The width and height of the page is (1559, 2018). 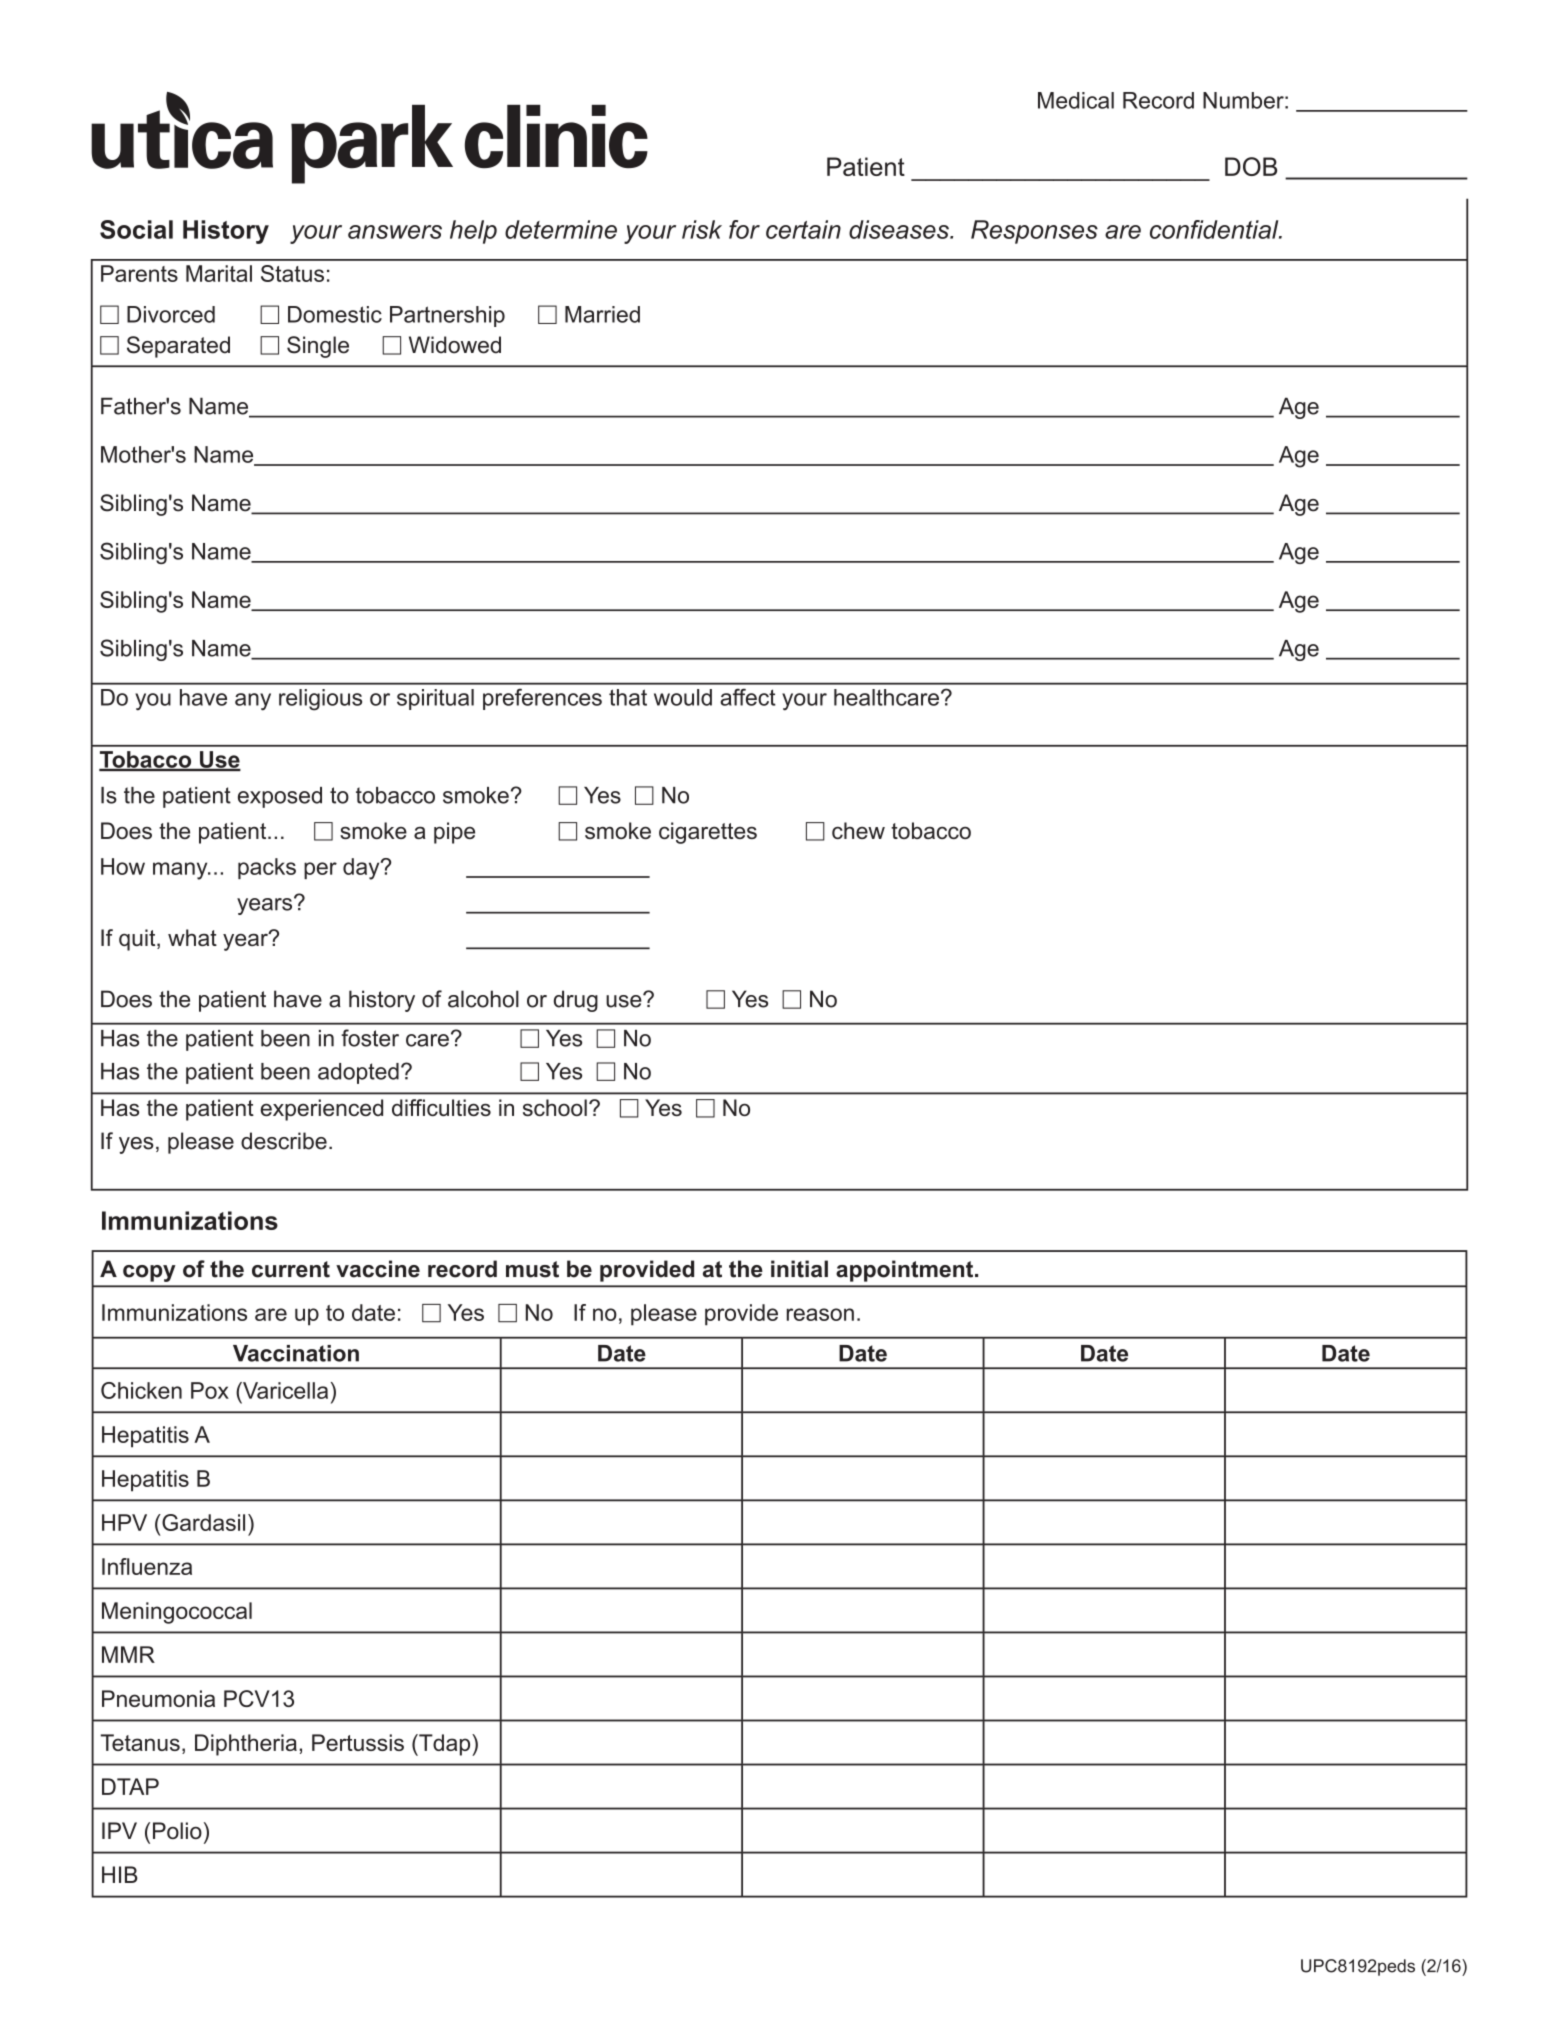 What do you see at coordinates (702, 229) in the page?
I see `risk` at bounding box center [702, 229].
